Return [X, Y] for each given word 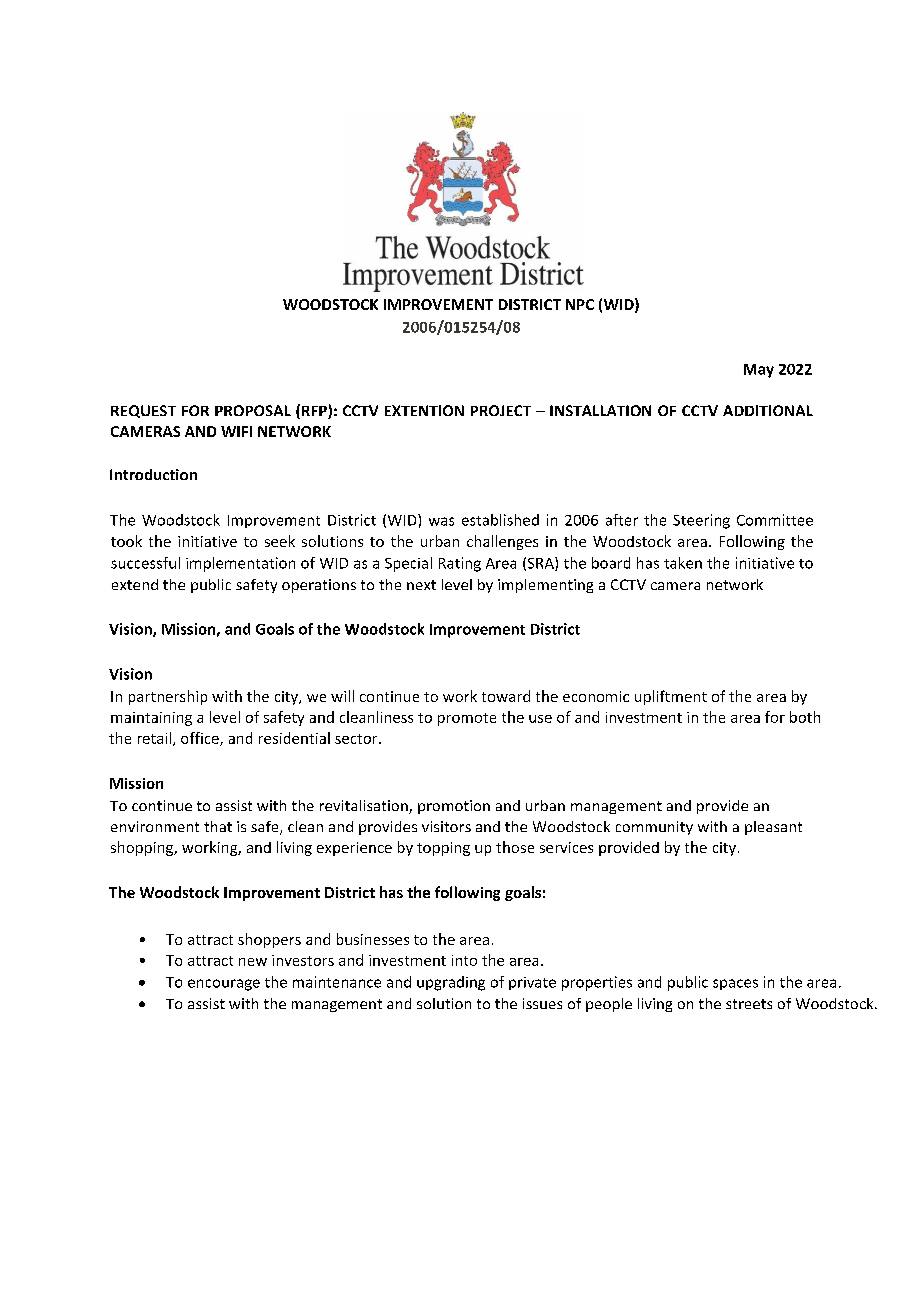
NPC [580, 304]
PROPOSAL [253, 410]
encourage [224, 985]
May [759, 371]
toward [506, 696]
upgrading [451, 983]
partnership [168, 697]
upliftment [671, 697]
